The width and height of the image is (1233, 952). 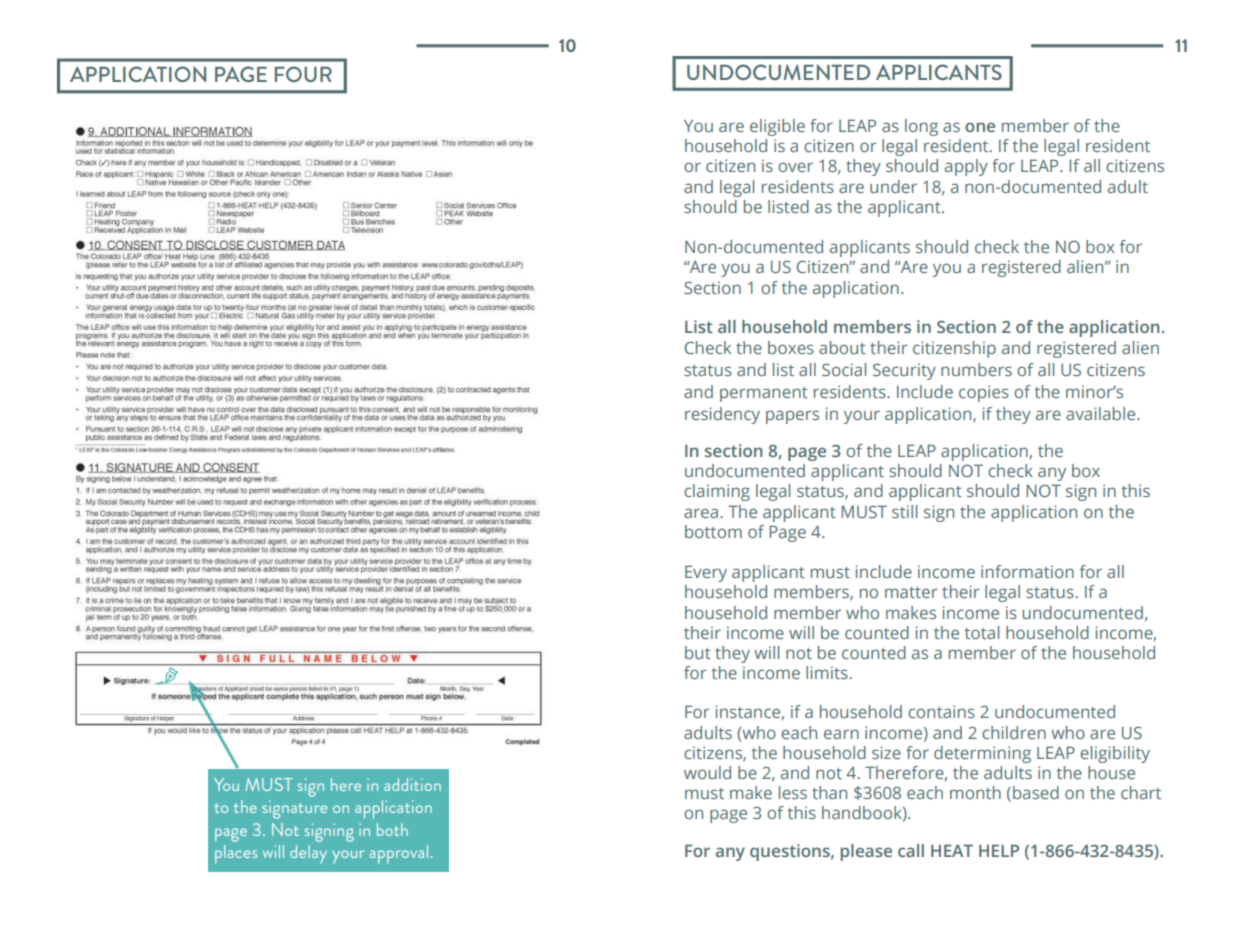 What do you see at coordinates (701, 513) in the image?
I see `area` at bounding box center [701, 513].
